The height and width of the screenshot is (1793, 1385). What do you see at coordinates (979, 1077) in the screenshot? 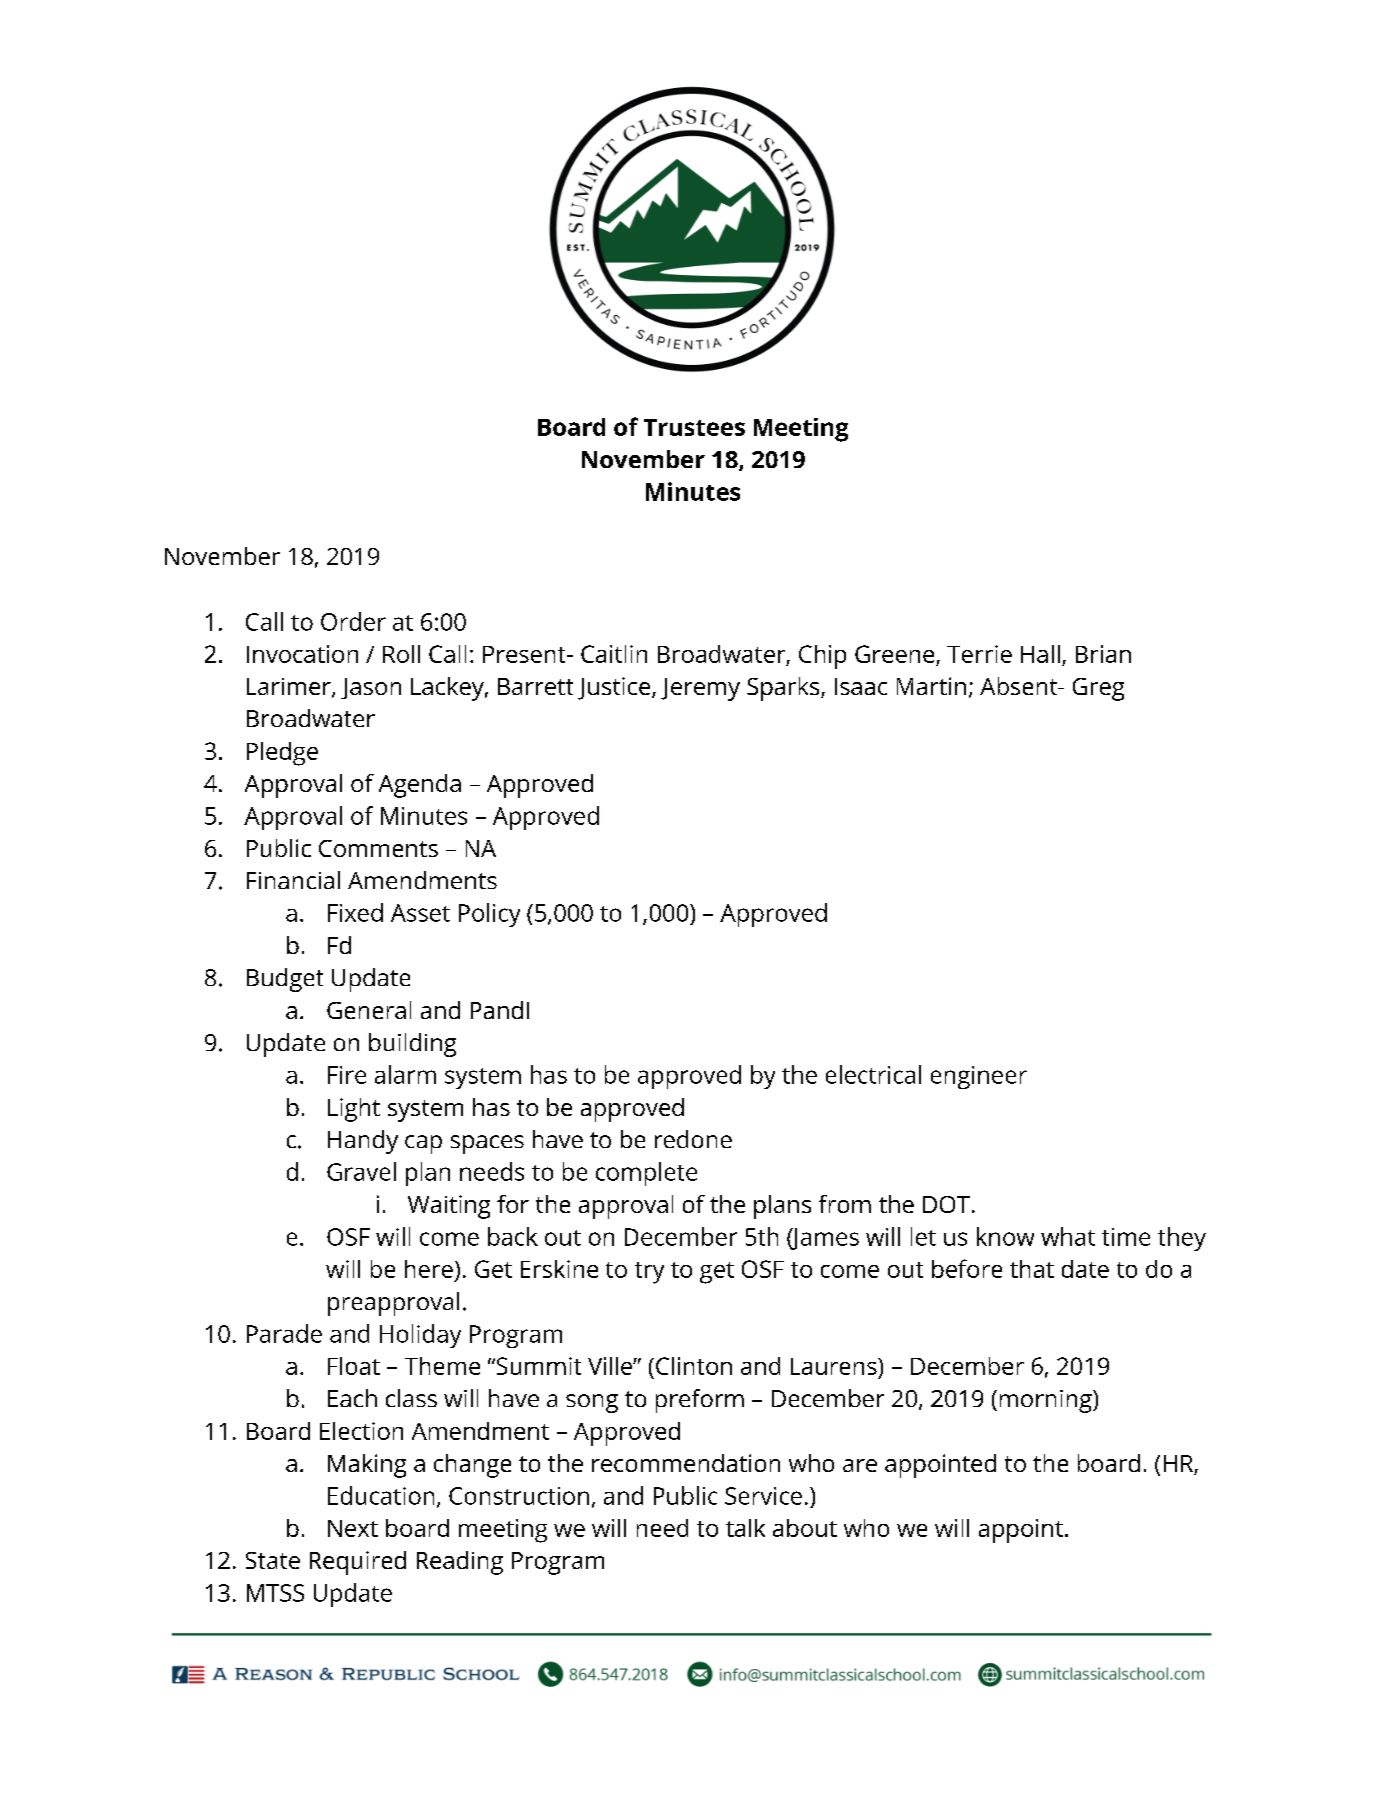
I see `engineer` at bounding box center [979, 1077].
